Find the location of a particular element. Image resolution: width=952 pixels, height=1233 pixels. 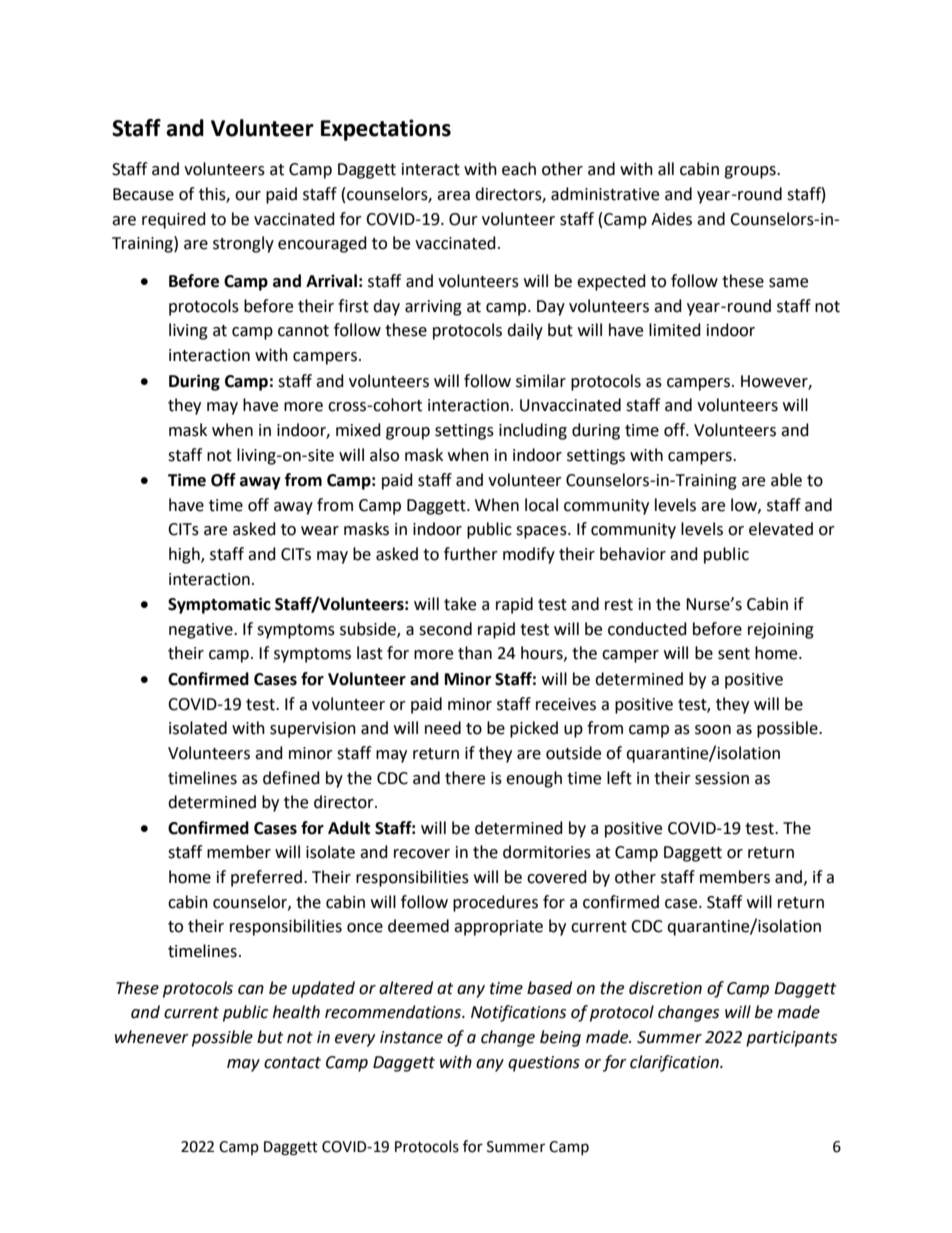

each is located at coordinates (519, 169).
